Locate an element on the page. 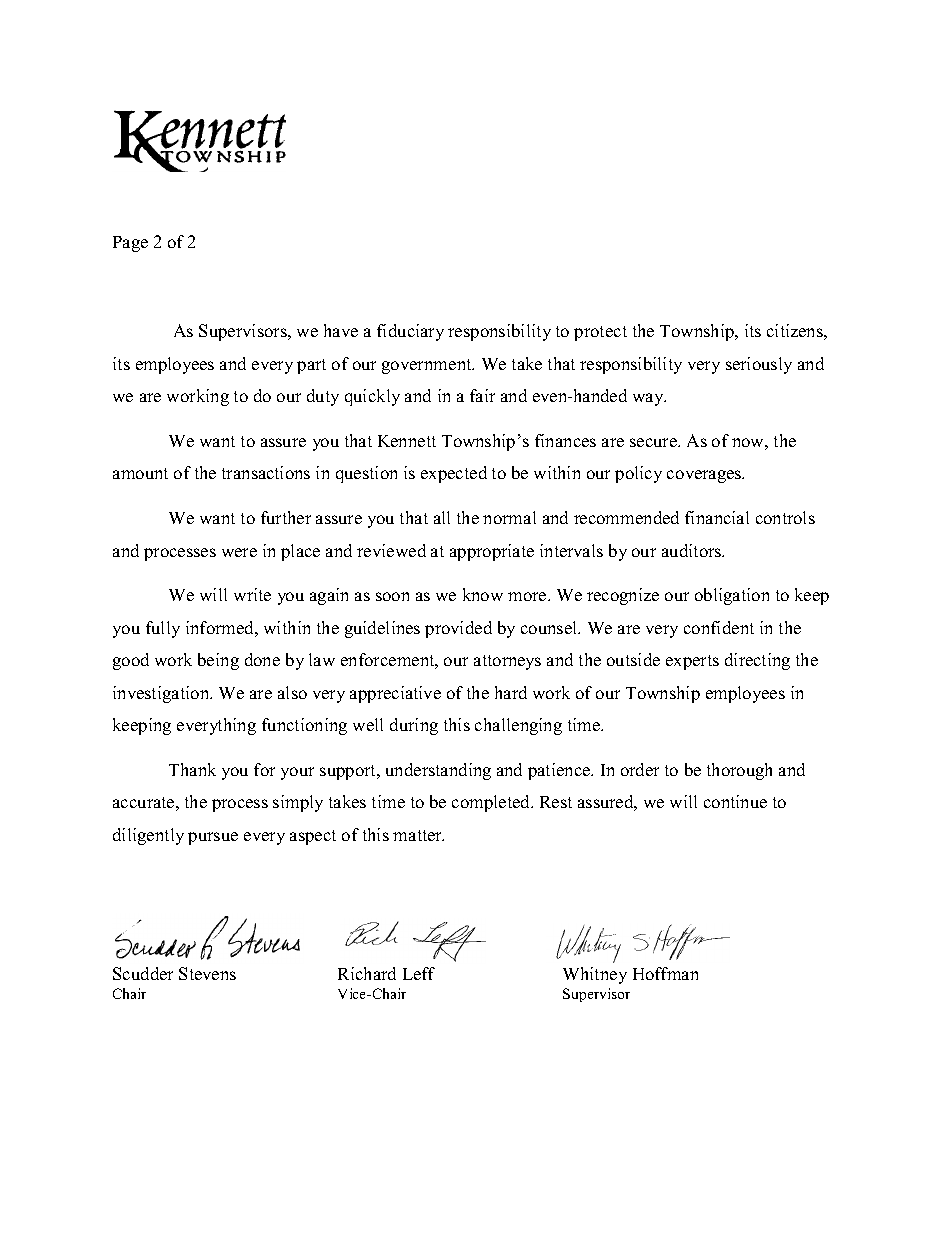 The width and height of the page is (952, 1239). fair is located at coordinates (482, 395).
